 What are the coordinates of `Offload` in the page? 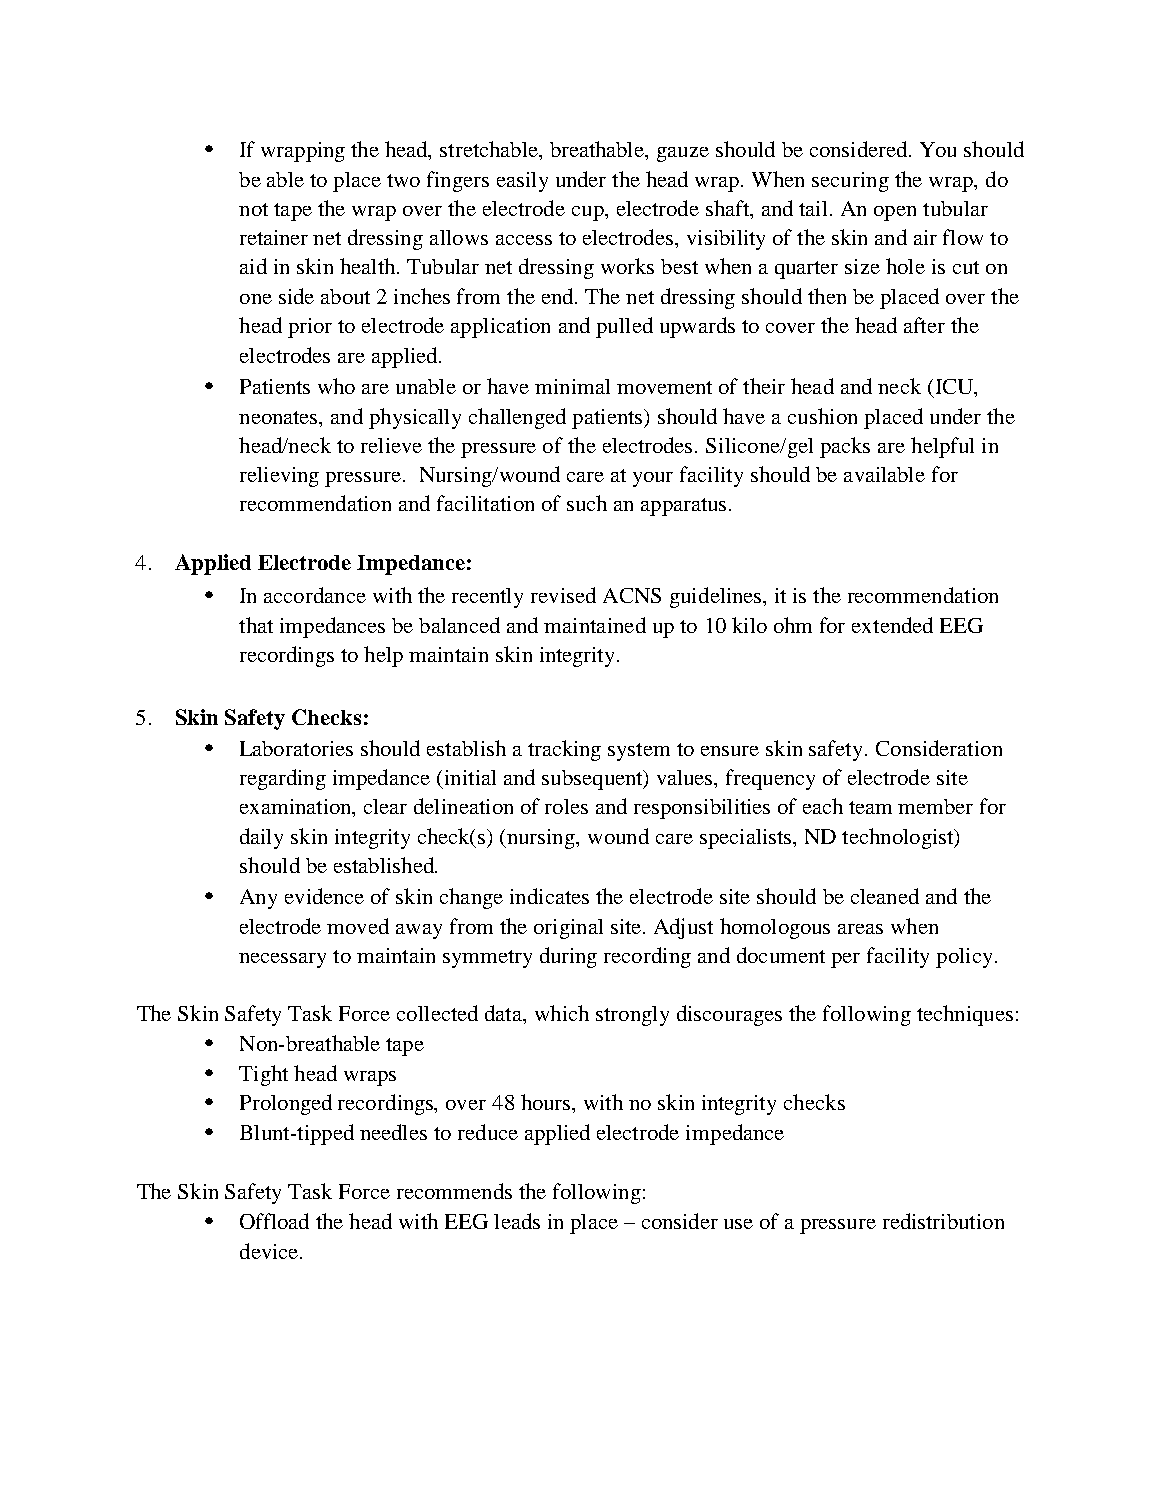 It's located at (274, 1221).
